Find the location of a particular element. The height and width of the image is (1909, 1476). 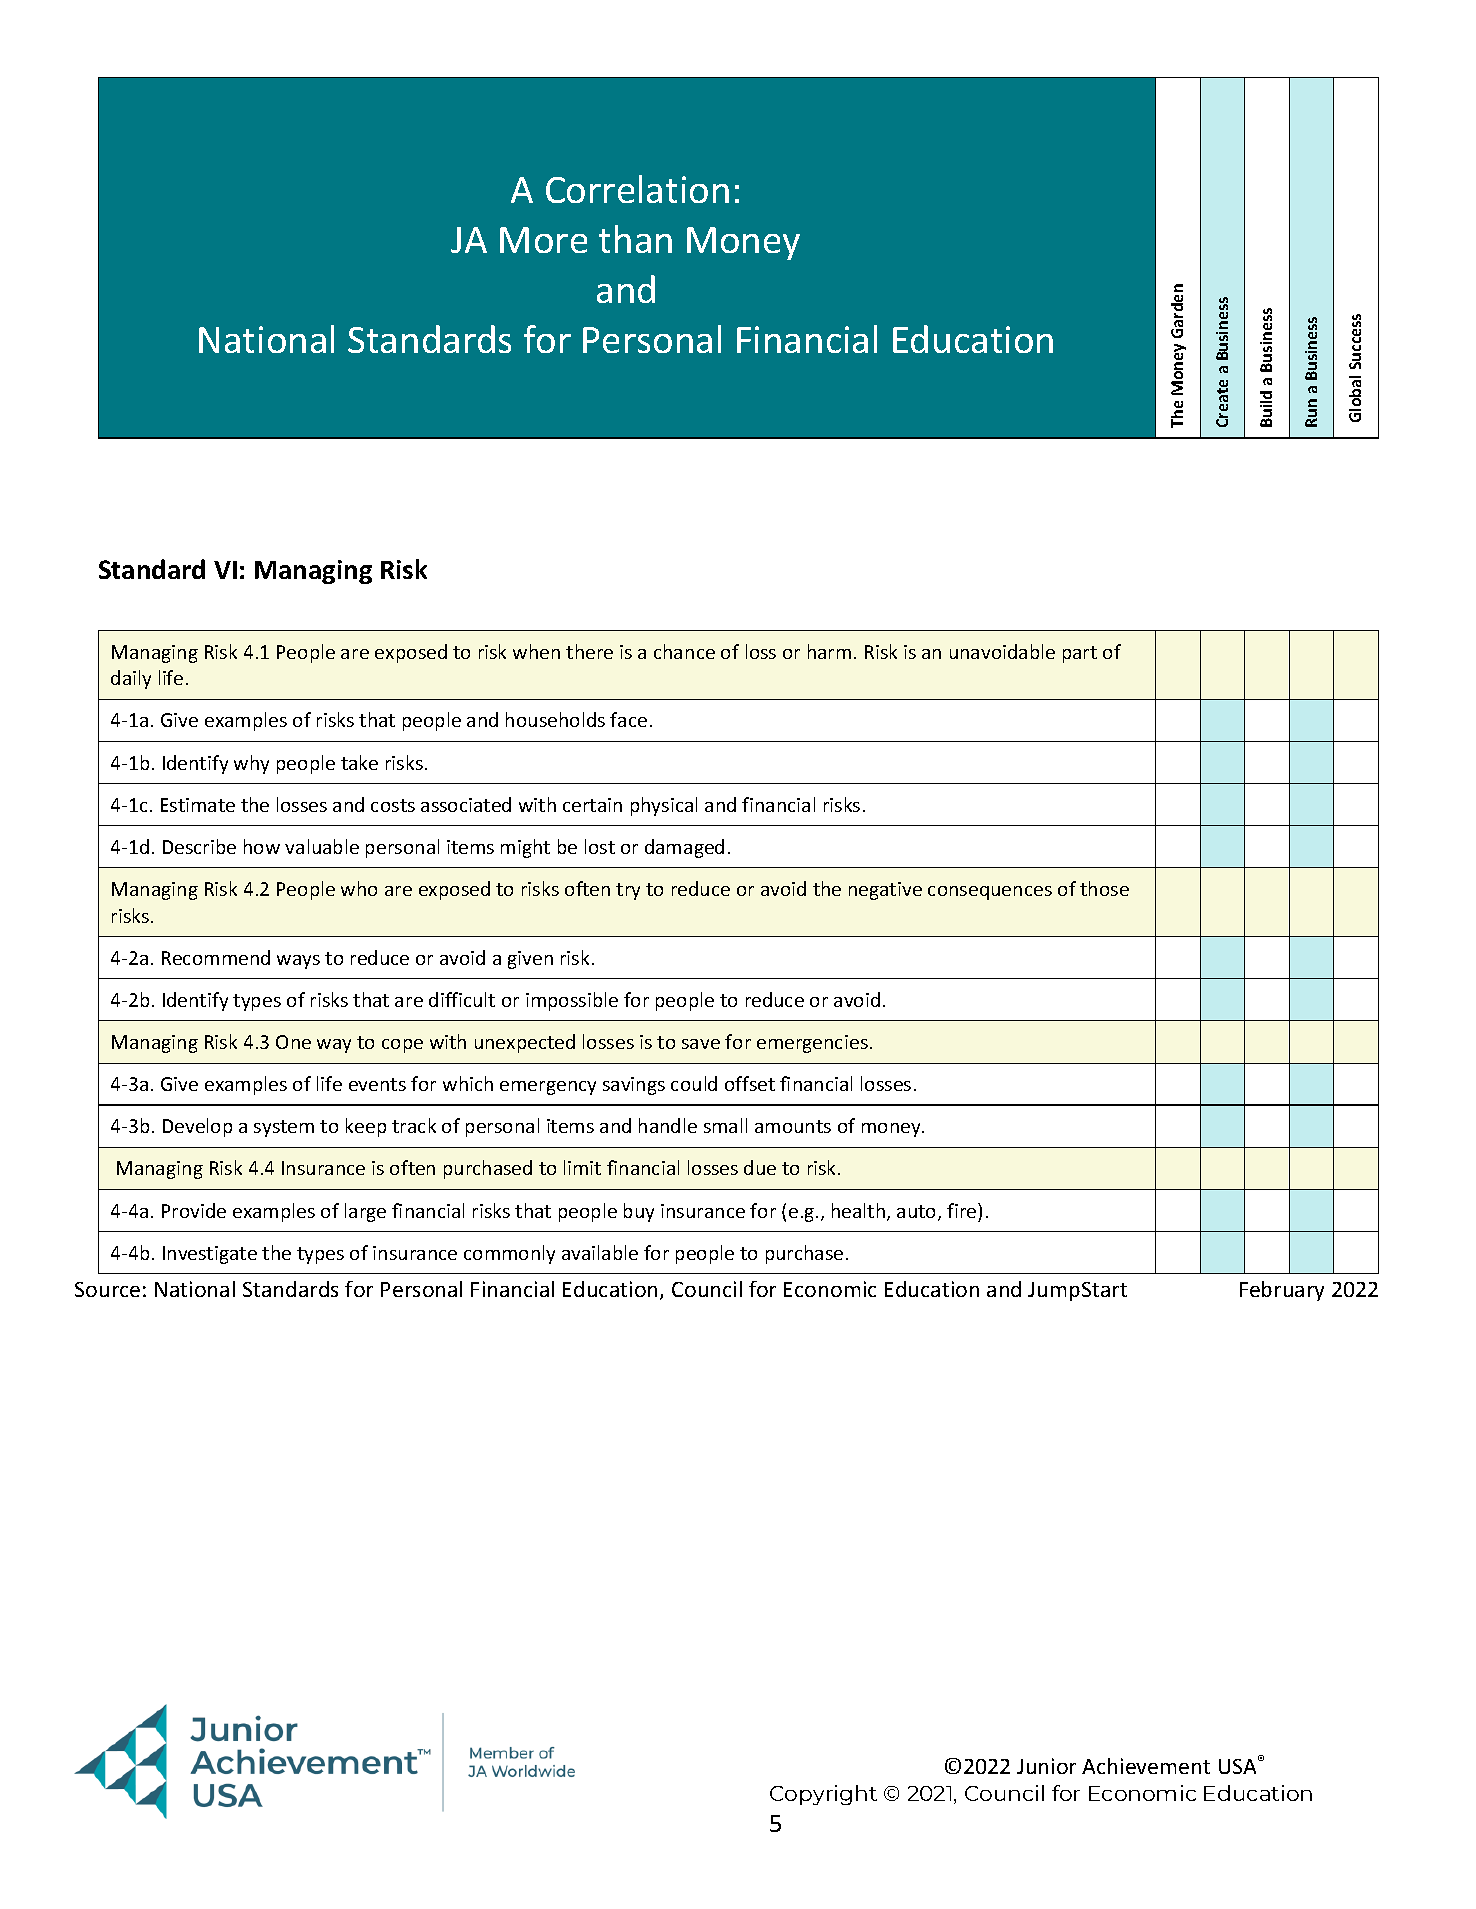

Investigate is located at coordinates (210, 1255).
